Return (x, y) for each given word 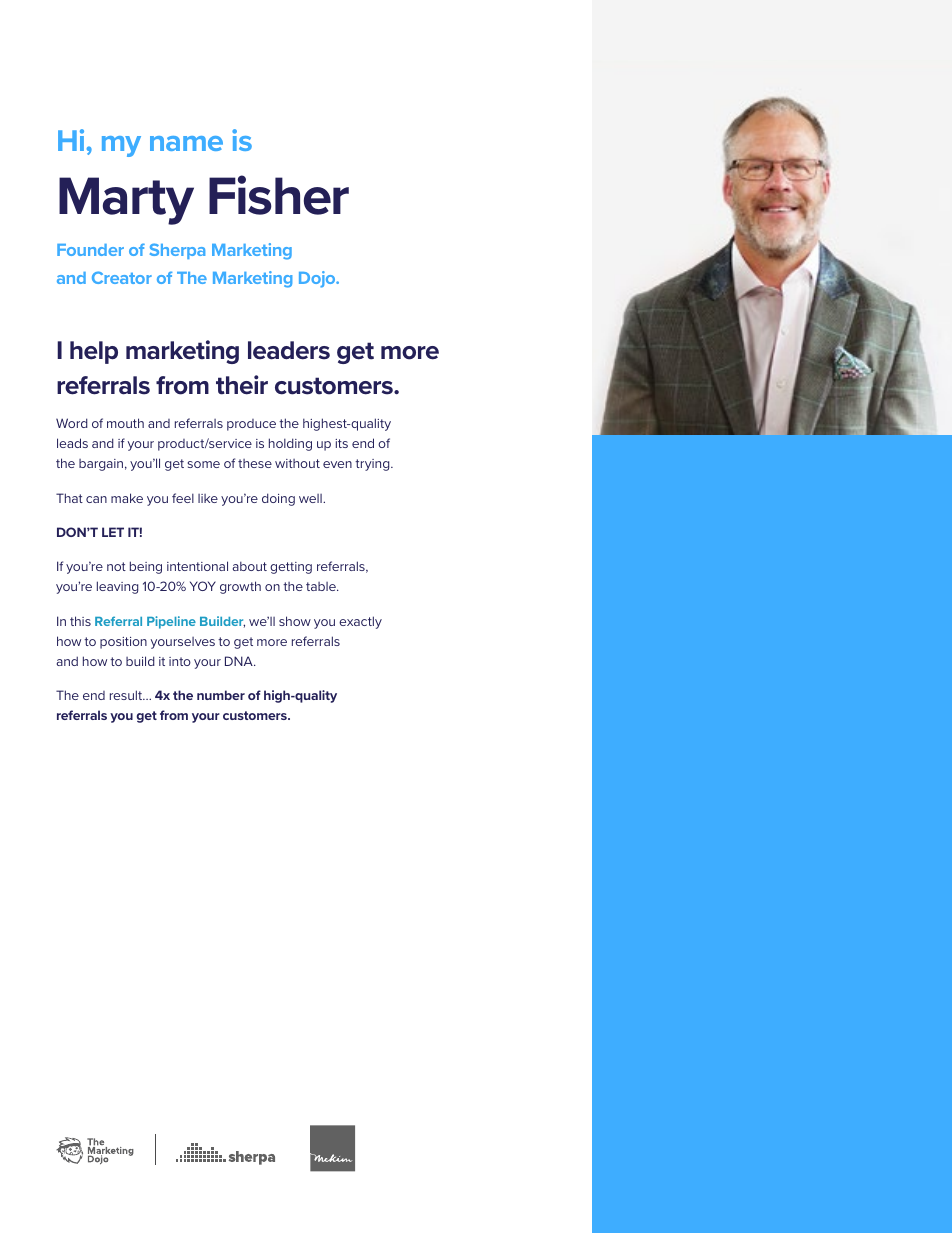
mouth (125, 423)
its (341, 443)
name (186, 143)
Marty (126, 201)
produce (251, 425)
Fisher (279, 195)
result (127, 695)
